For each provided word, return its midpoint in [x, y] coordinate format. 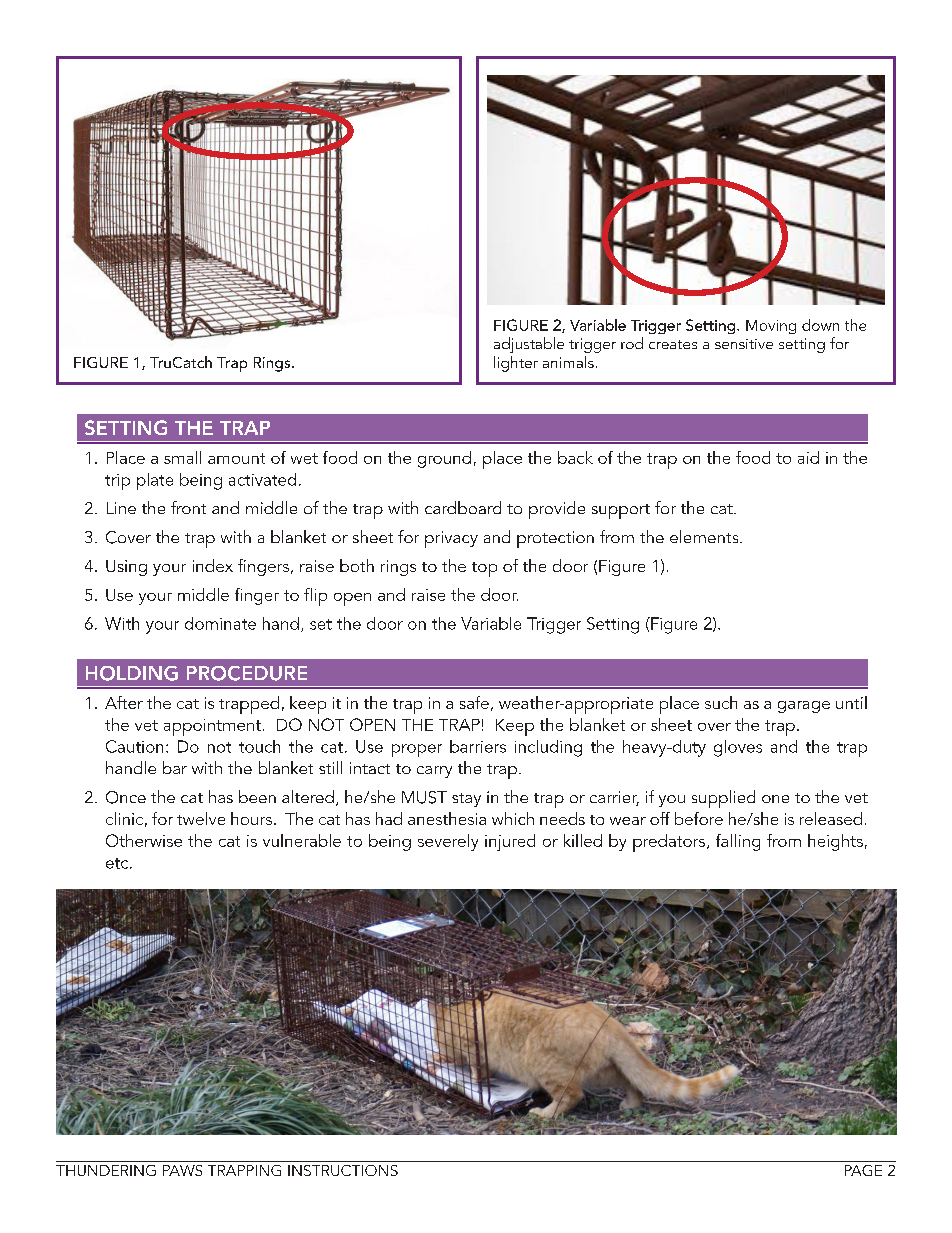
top [484, 569]
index [213, 565]
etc [118, 863]
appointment [212, 727]
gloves [738, 748]
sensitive [744, 344]
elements [705, 536]
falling [738, 842]
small [182, 457]
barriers [478, 746]
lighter [516, 364]
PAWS [182, 1170]
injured [510, 842]
